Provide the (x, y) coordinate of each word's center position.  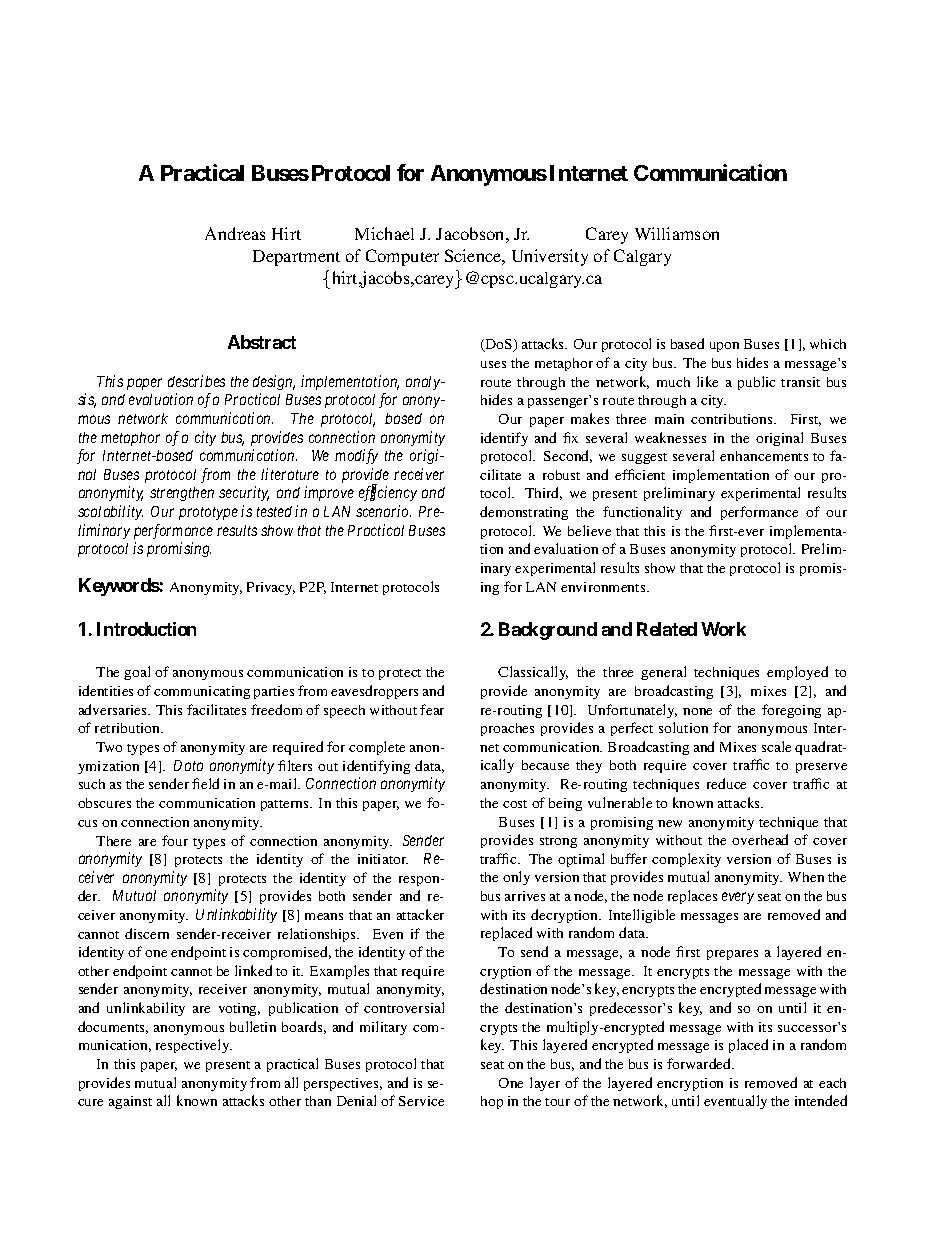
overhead (760, 839)
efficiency (388, 493)
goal (137, 673)
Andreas (235, 233)
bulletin (253, 1026)
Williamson (677, 233)
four (175, 840)
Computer (402, 257)
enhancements (764, 456)
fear (432, 709)
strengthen (182, 494)
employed (797, 673)
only (516, 878)
